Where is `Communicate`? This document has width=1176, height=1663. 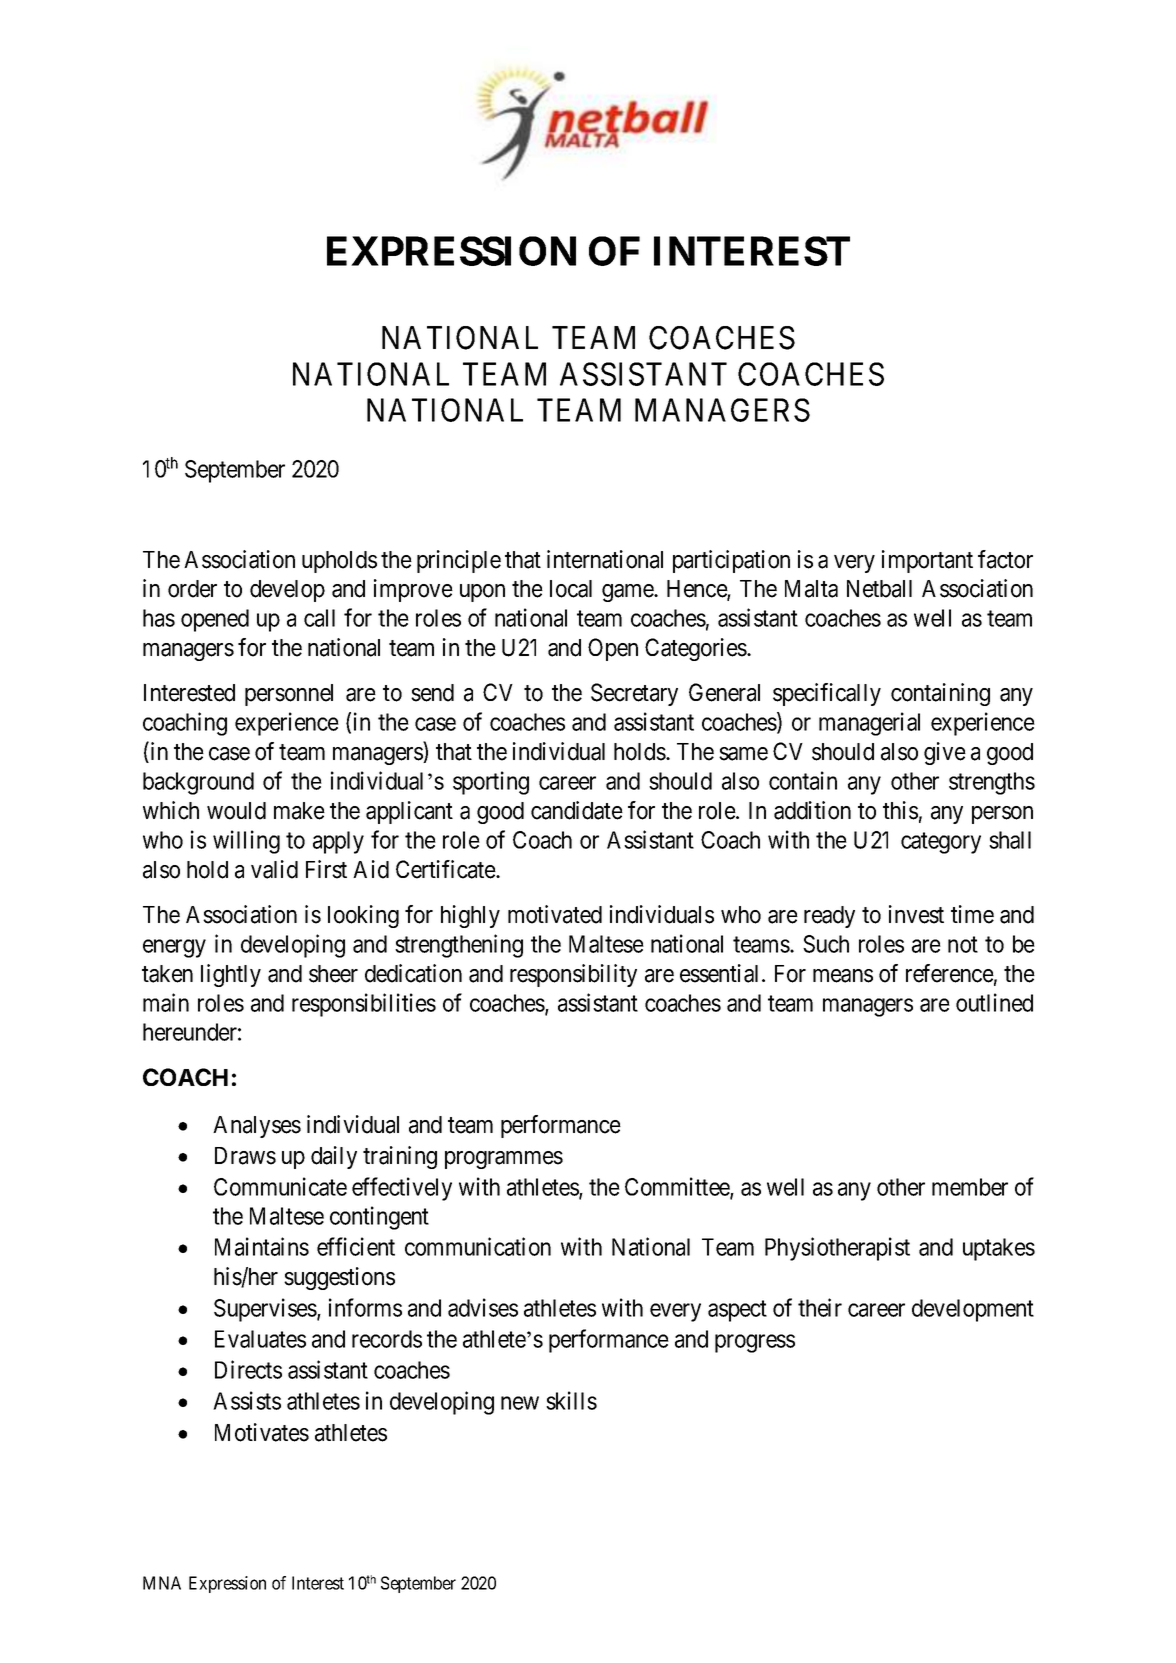 Communicate is located at coordinates (280, 1186).
